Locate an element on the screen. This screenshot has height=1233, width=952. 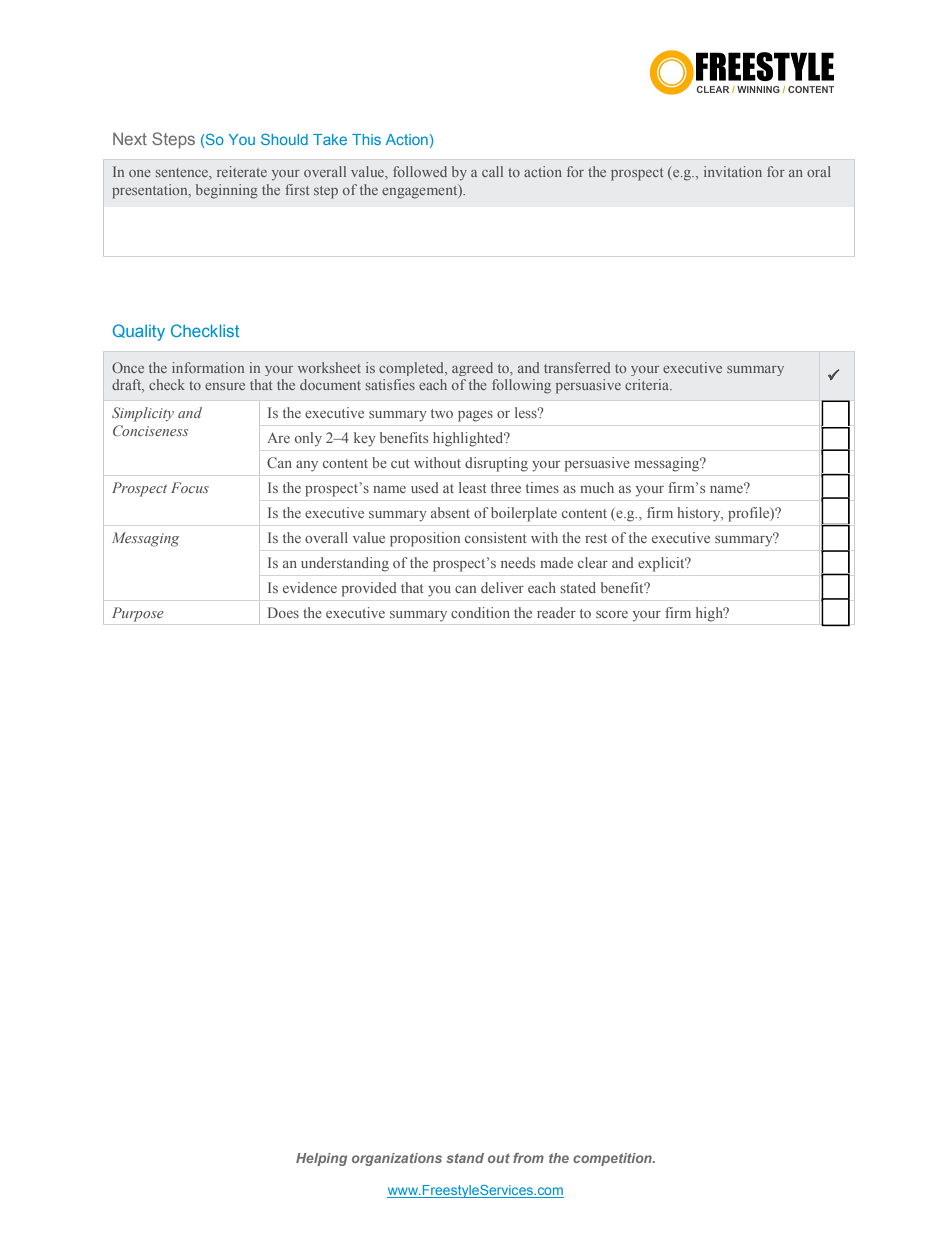
Focus is located at coordinates (190, 487).
